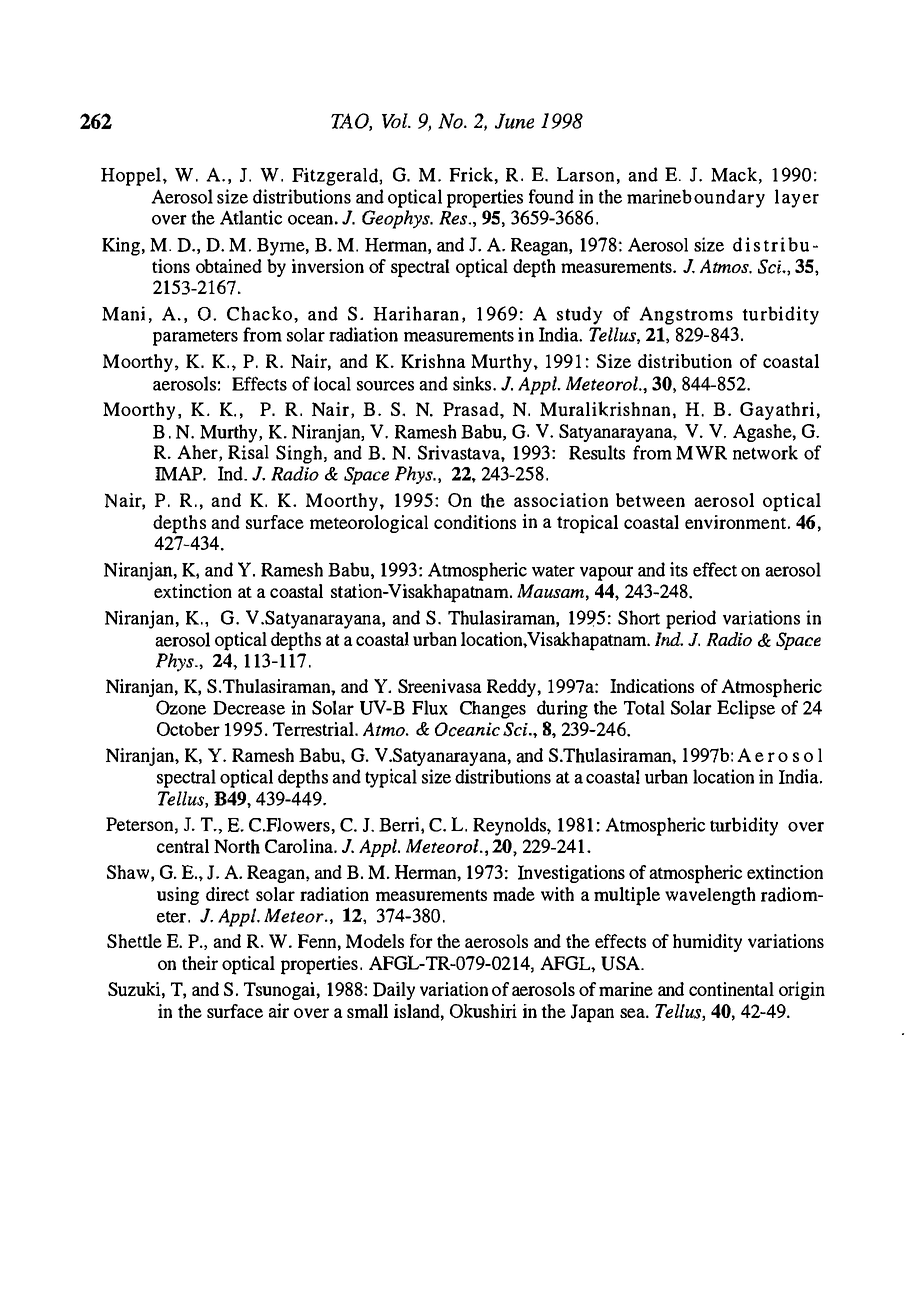 This screenshot has height=1293, width=924. What do you see at coordinates (299, 454) in the screenshot?
I see `Singh` at bounding box center [299, 454].
